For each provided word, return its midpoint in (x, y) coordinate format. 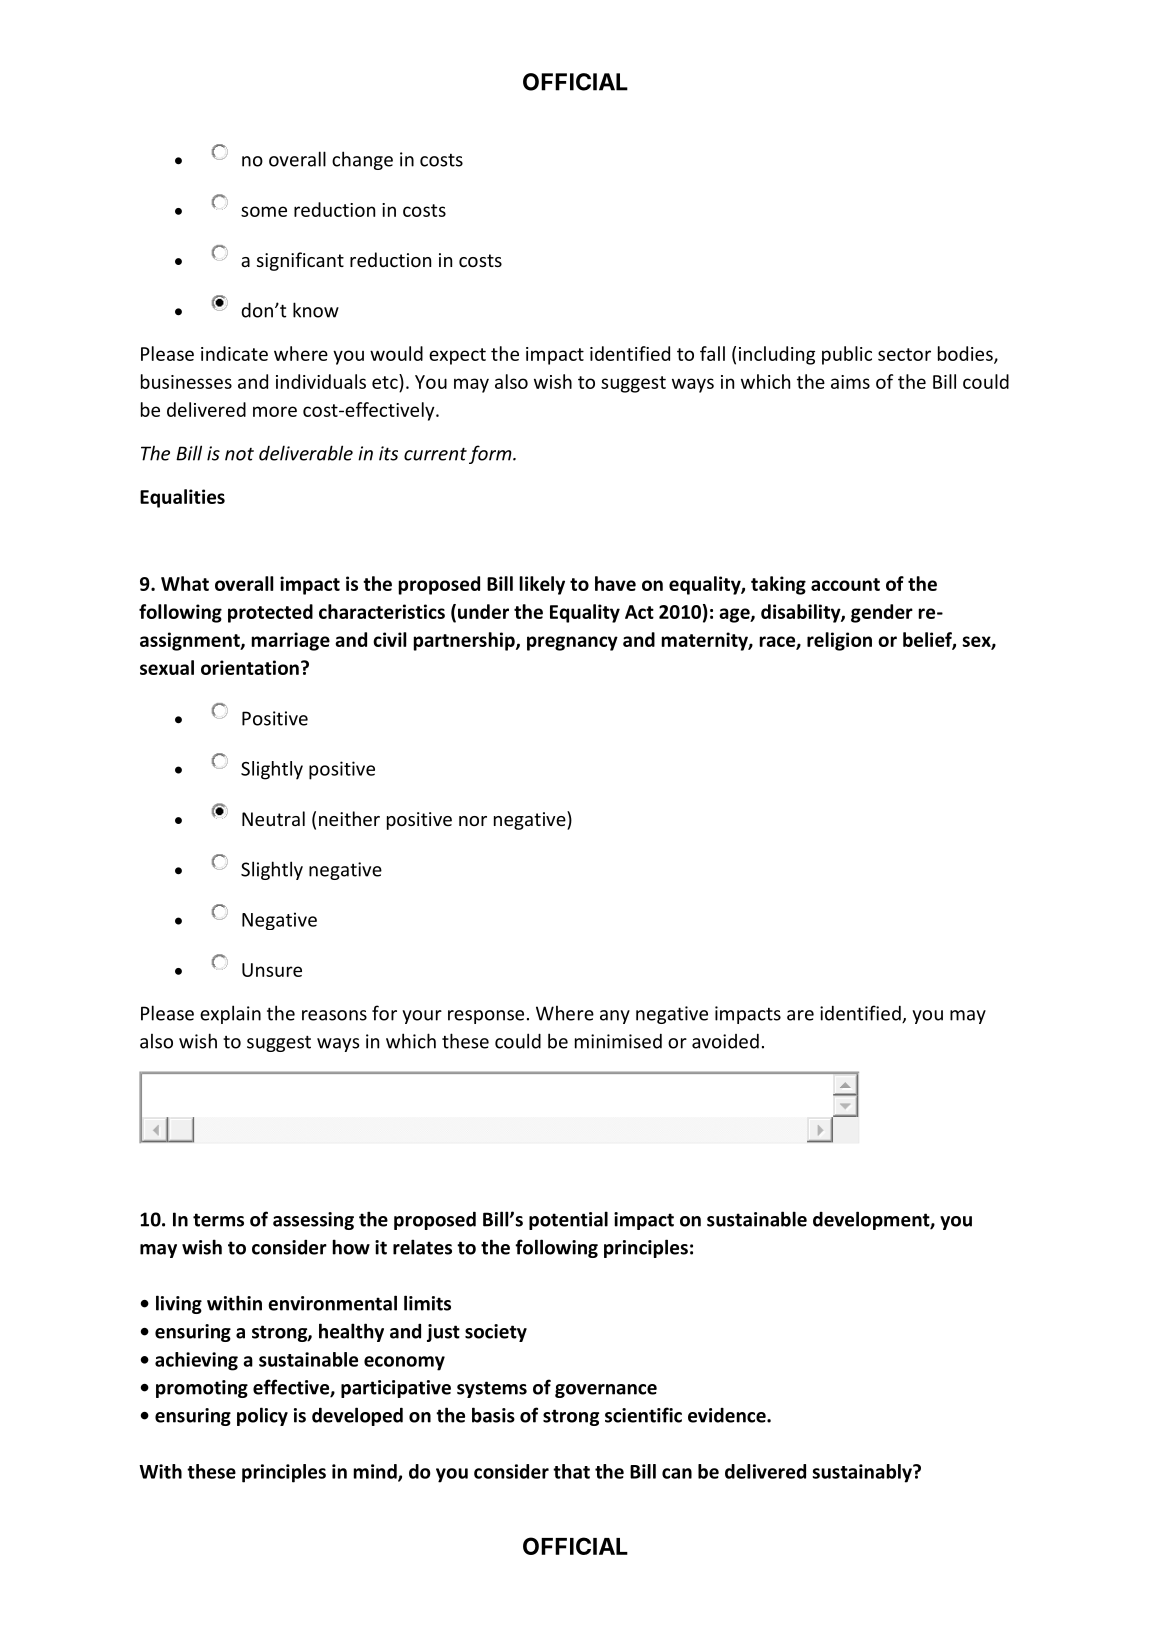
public (847, 355)
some (264, 211)
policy (262, 1416)
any (615, 1017)
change (362, 160)
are (800, 1015)
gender (882, 613)
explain (230, 1014)
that (571, 1471)
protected (270, 613)
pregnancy (572, 643)
